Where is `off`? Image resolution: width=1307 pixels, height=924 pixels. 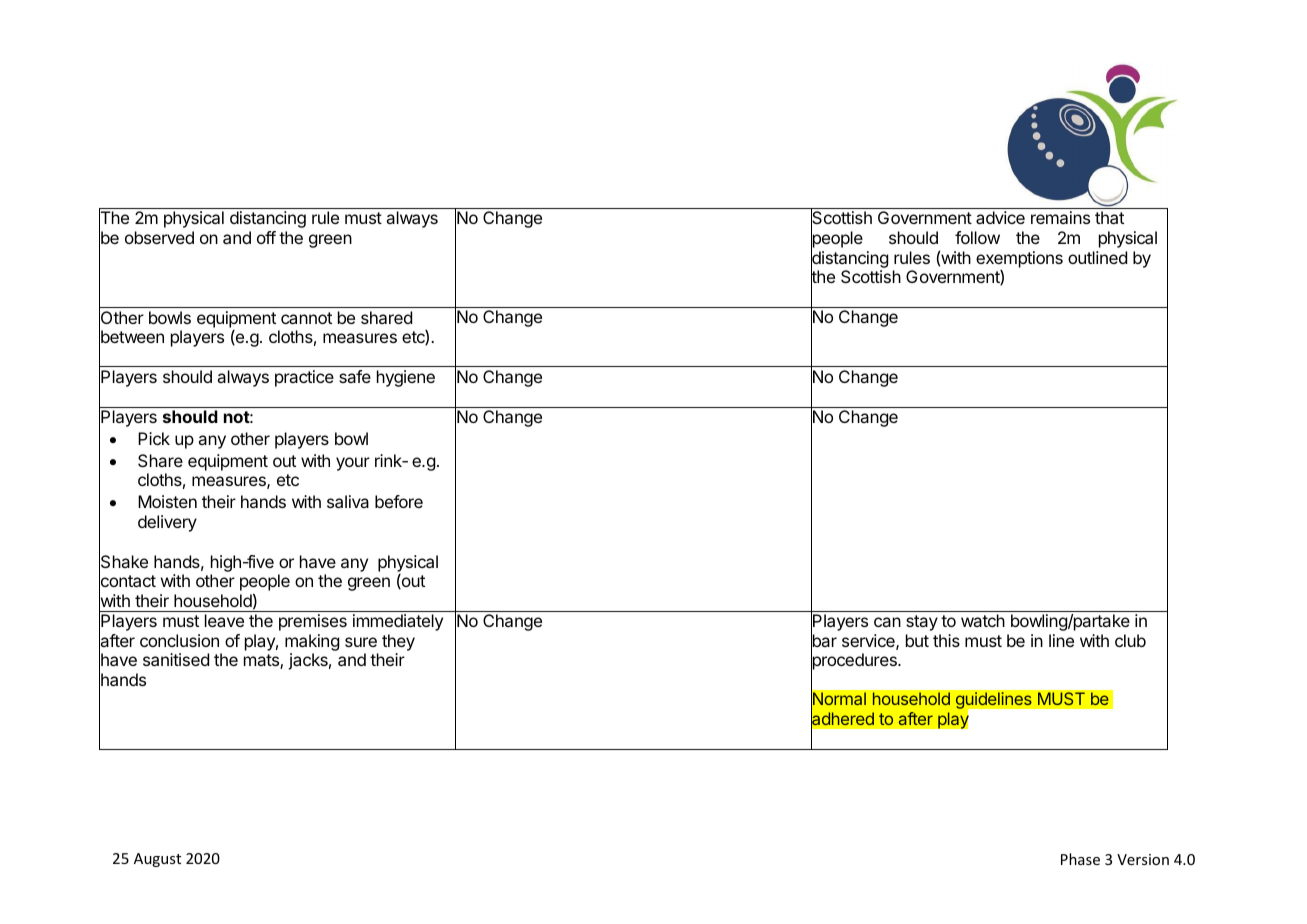
off is located at coordinates (266, 237).
